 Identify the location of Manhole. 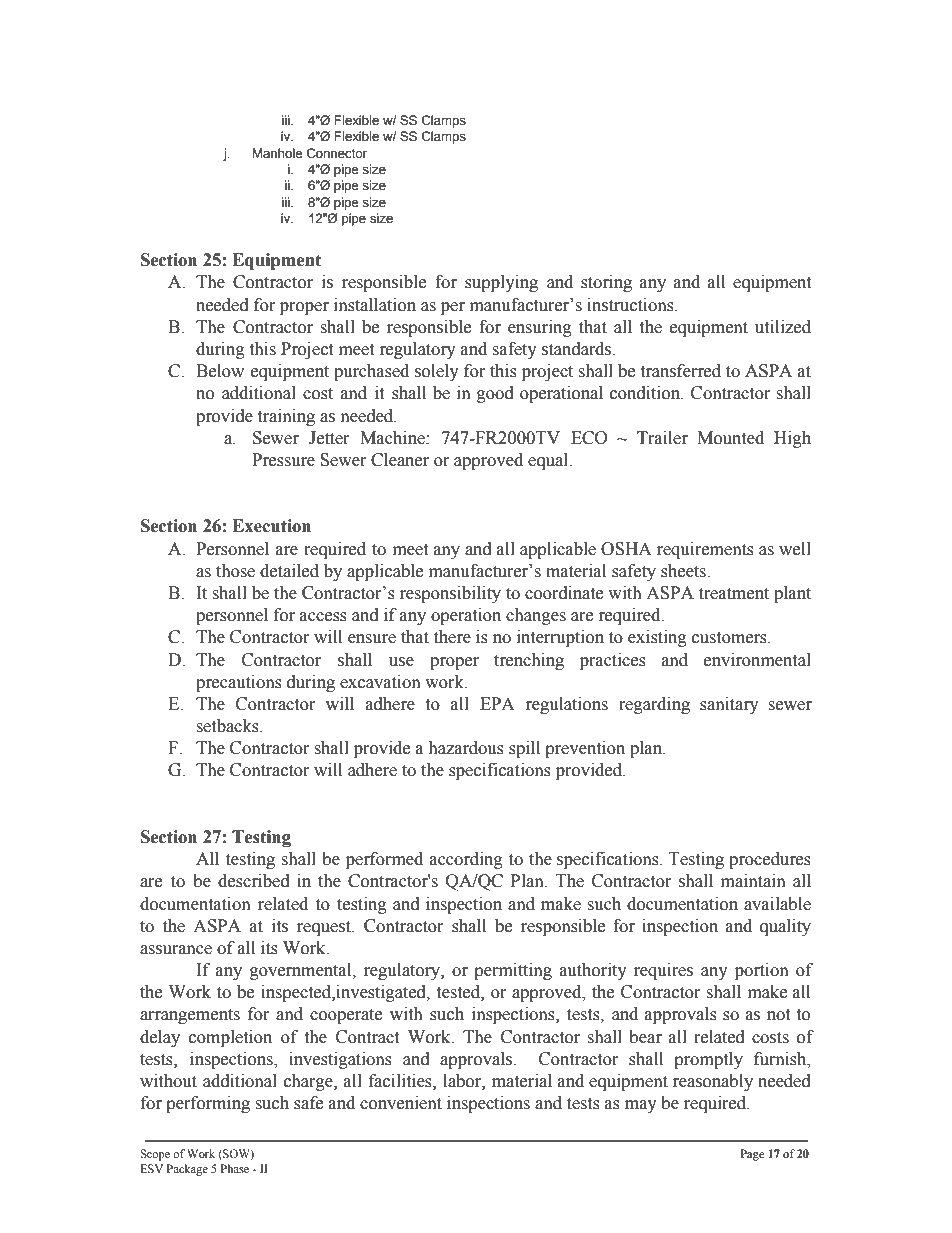
(277, 153).
